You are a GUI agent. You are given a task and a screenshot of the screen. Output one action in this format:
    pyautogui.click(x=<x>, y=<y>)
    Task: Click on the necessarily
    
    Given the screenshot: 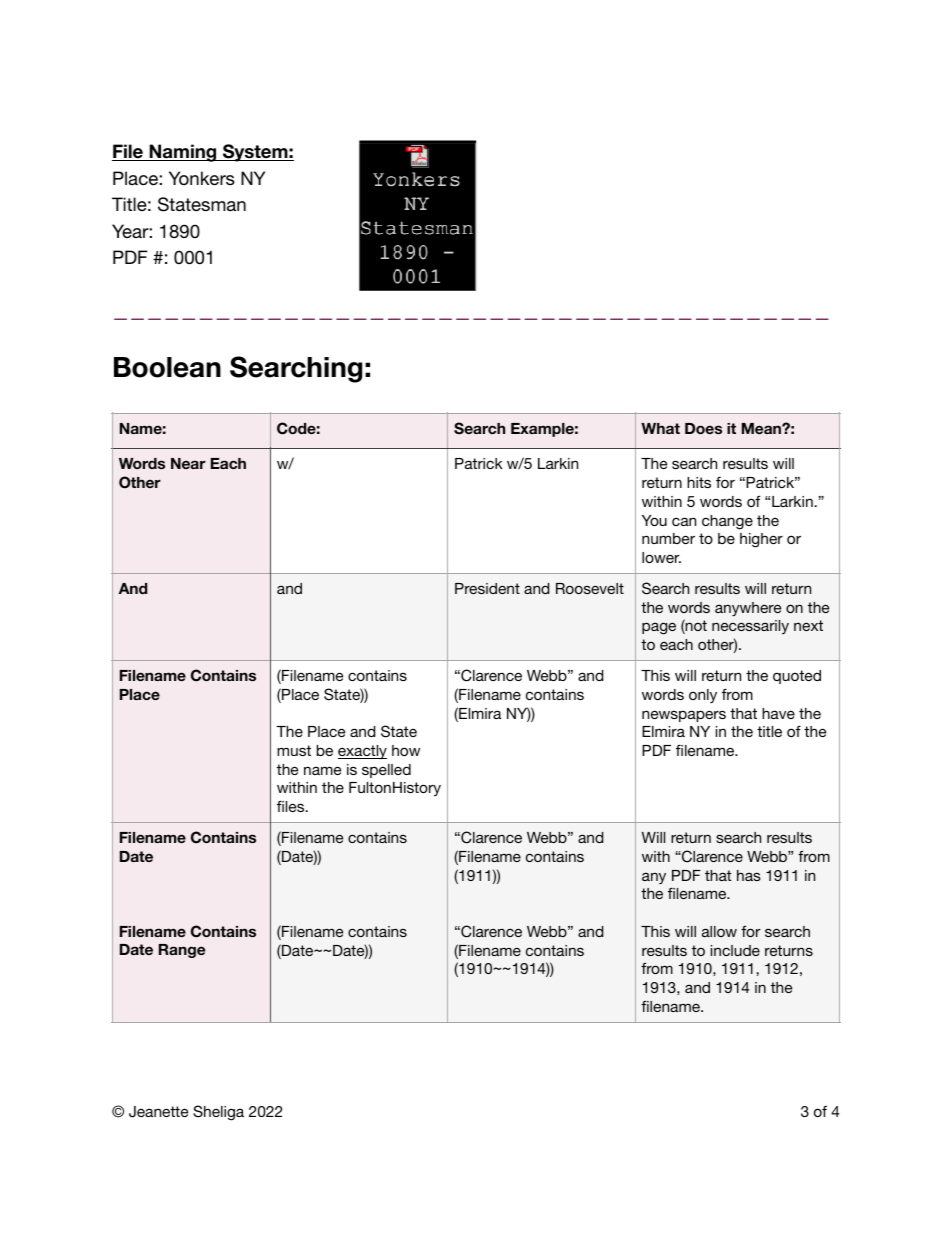 What is the action you would take?
    pyautogui.click(x=750, y=627)
